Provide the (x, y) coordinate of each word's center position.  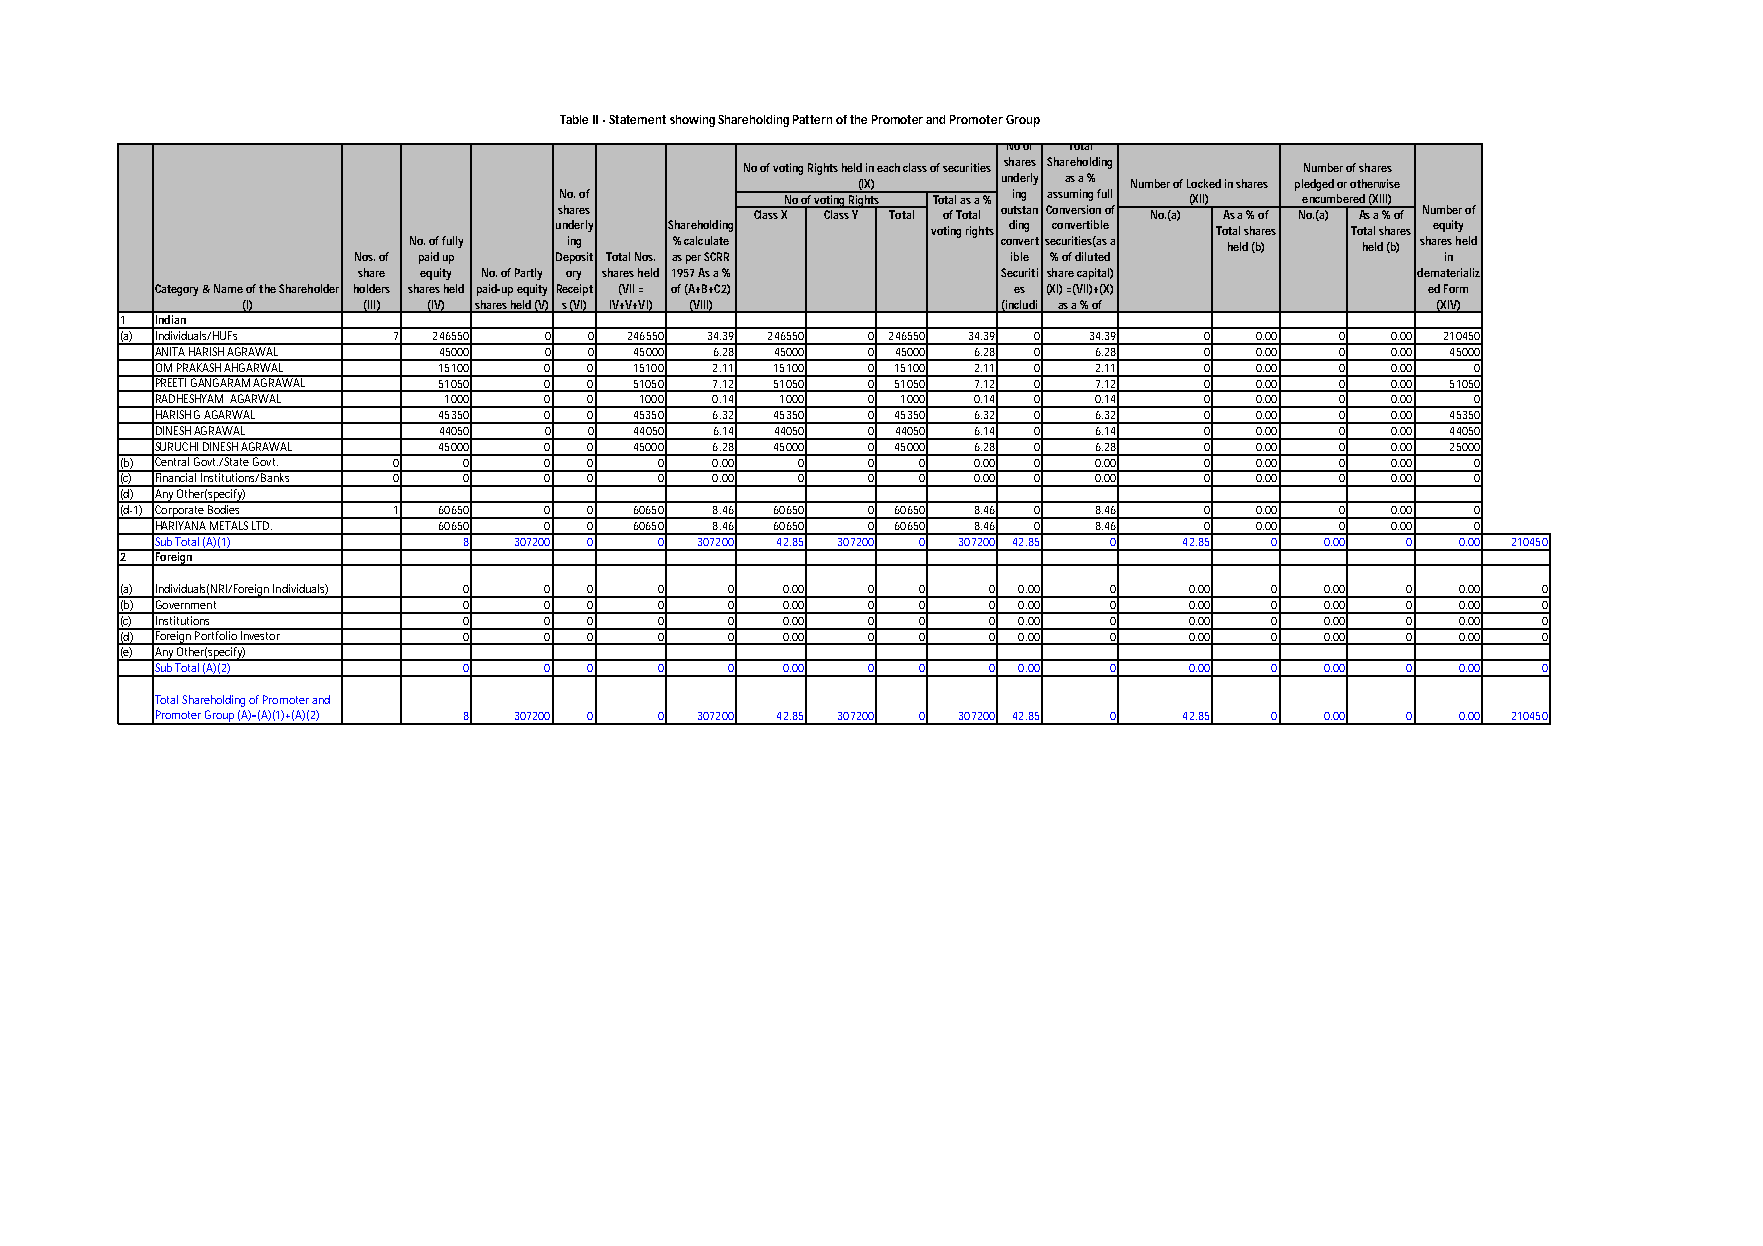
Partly (528, 274)
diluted (1092, 256)
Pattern (812, 119)
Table (574, 119)
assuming (1070, 195)
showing (692, 121)
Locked (1204, 183)
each (888, 167)
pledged (1314, 185)
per (693, 259)
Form (1456, 288)
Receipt (575, 290)
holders (372, 288)
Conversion (1073, 209)
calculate (706, 240)
